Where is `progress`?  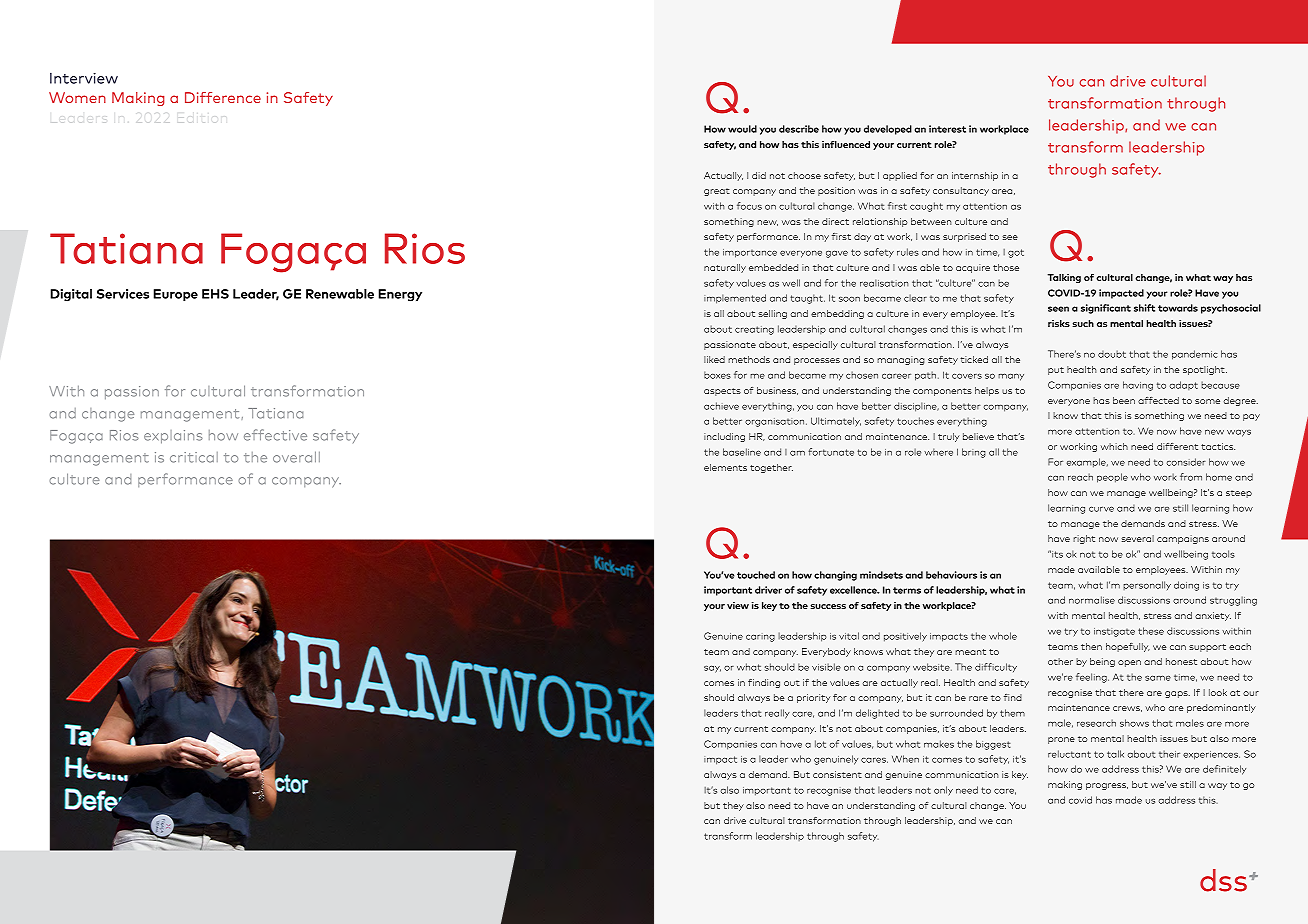
progress is located at coordinates (1107, 786).
